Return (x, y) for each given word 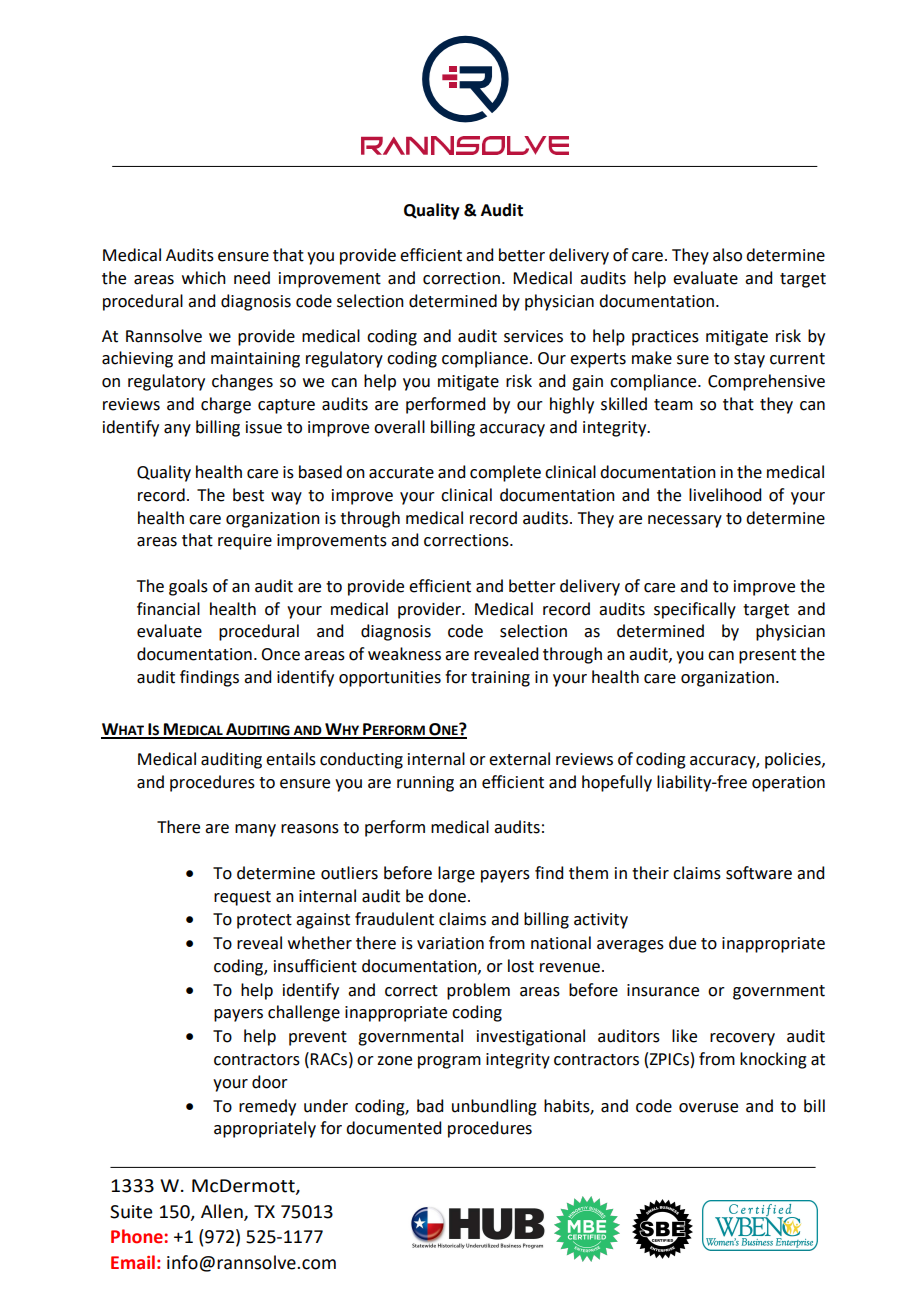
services (533, 336)
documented (393, 1128)
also (727, 255)
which (204, 278)
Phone (137, 1236)
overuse (708, 1108)
